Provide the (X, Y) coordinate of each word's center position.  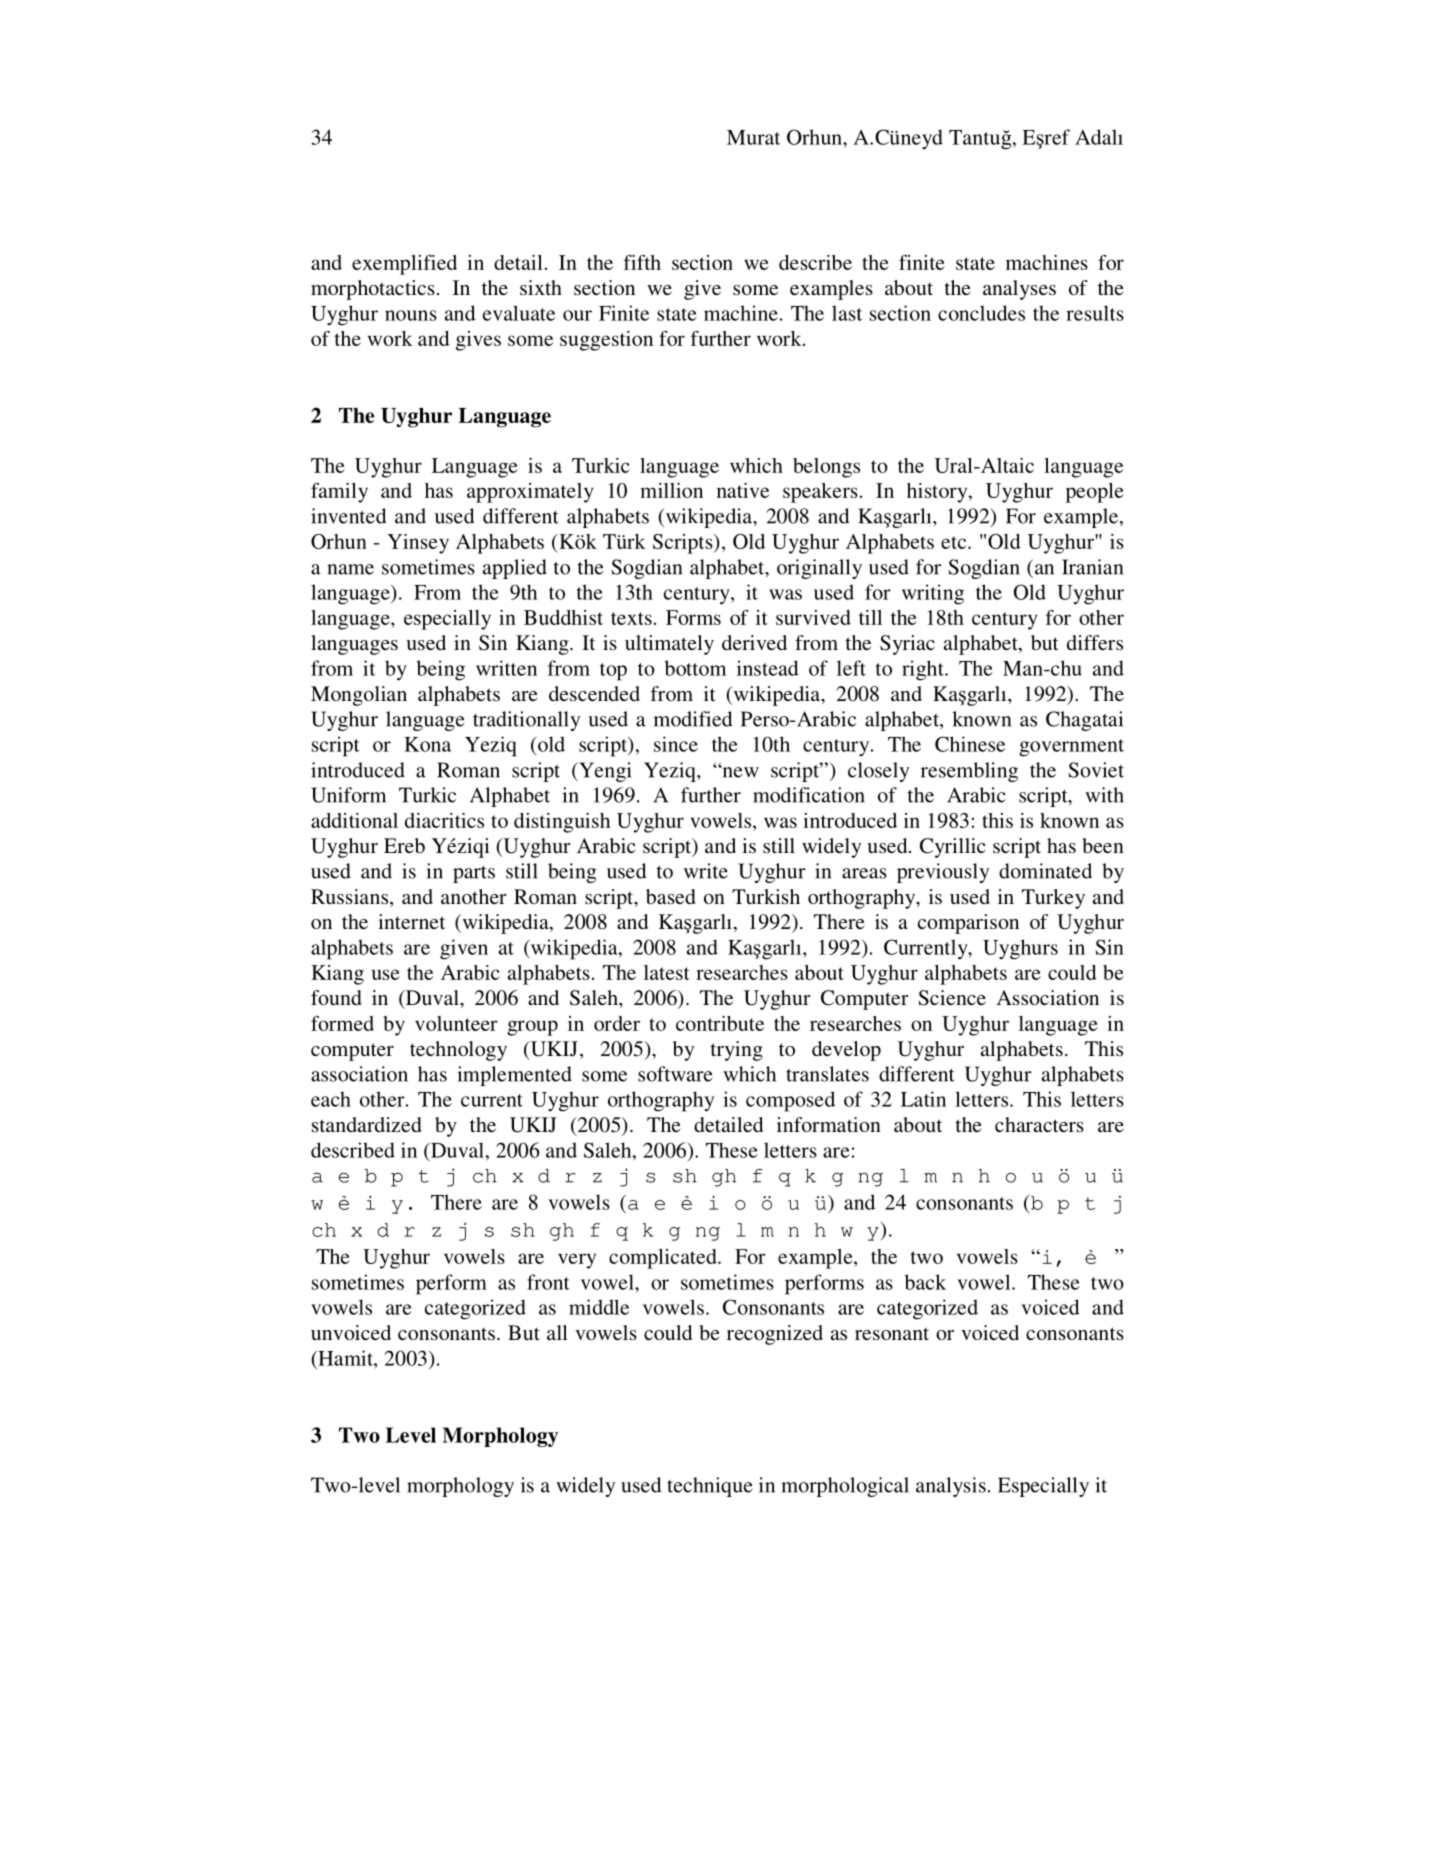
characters (1039, 1124)
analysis (951, 1487)
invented (349, 516)
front (548, 1282)
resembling (969, 772)
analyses (1019, 290)
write (706, 871)
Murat (753, 137)
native (743, 490)
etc (955, 542)
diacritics (444, 820)
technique (709, 1487)
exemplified (404, 265)
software (675, 1074)
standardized (367, 1124)
